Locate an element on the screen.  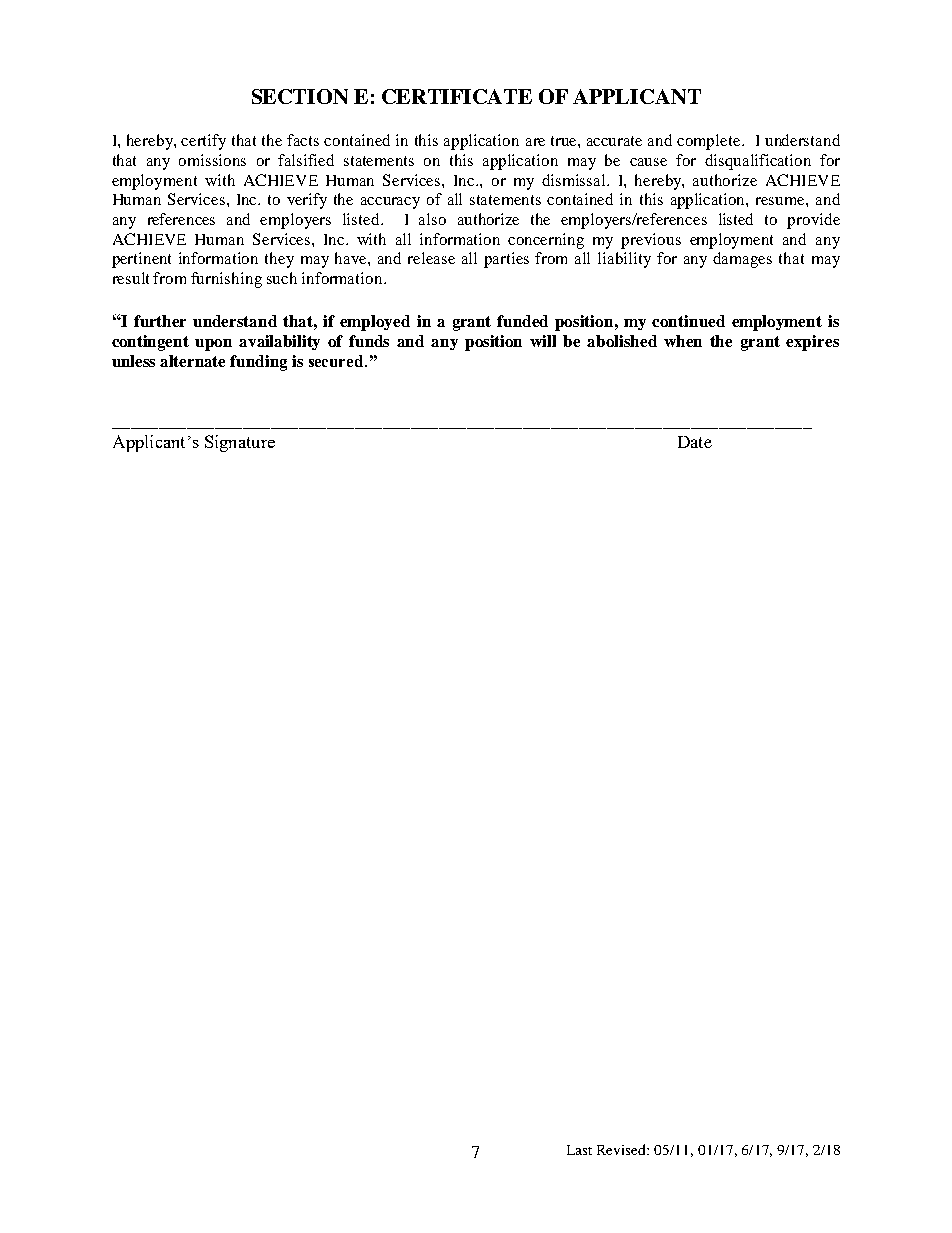
certify is located at coordinates (203, 142).
